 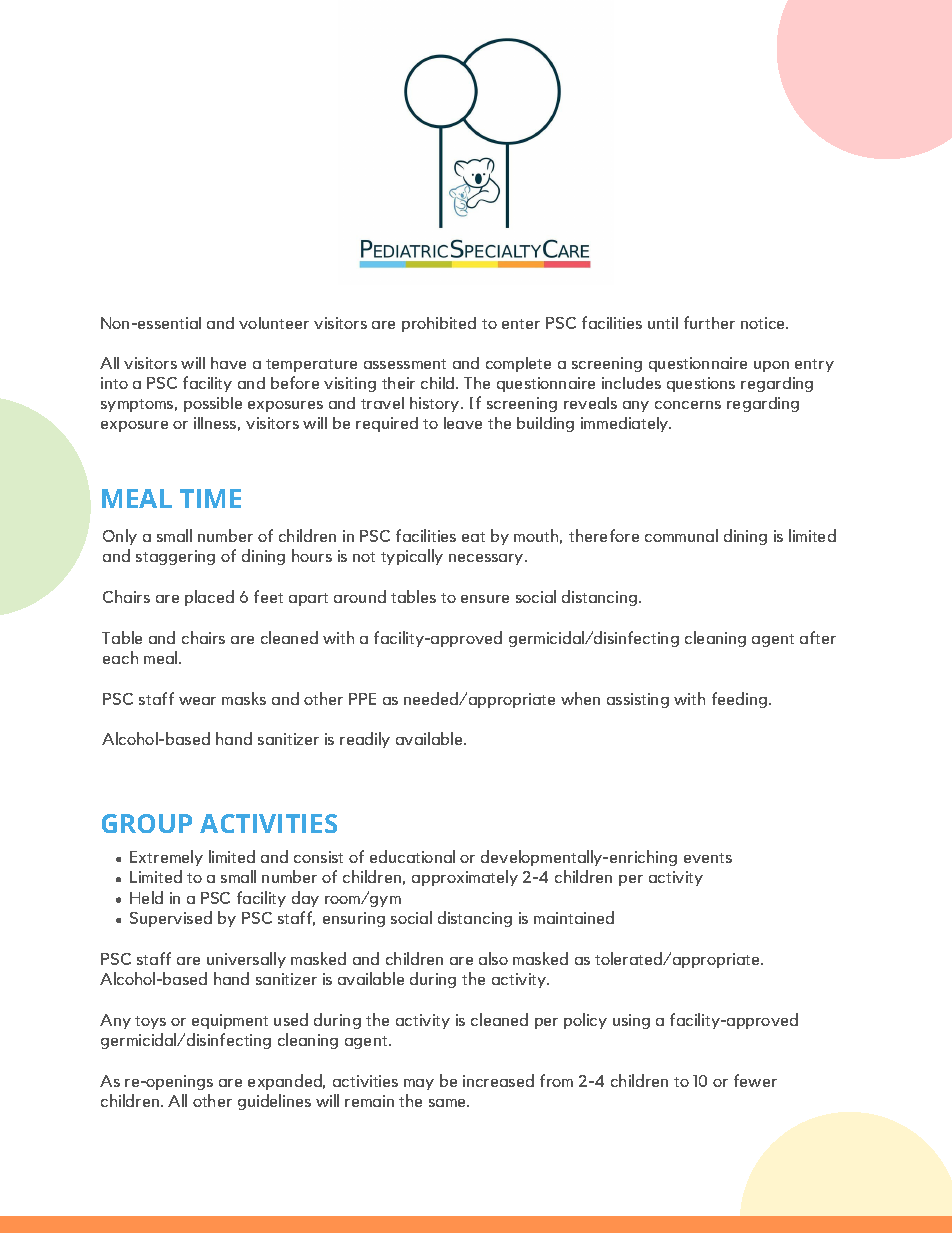 What do you see at coordinates (362, 699) in the document?
I see `PPE` at bounding box center [362, 699].
